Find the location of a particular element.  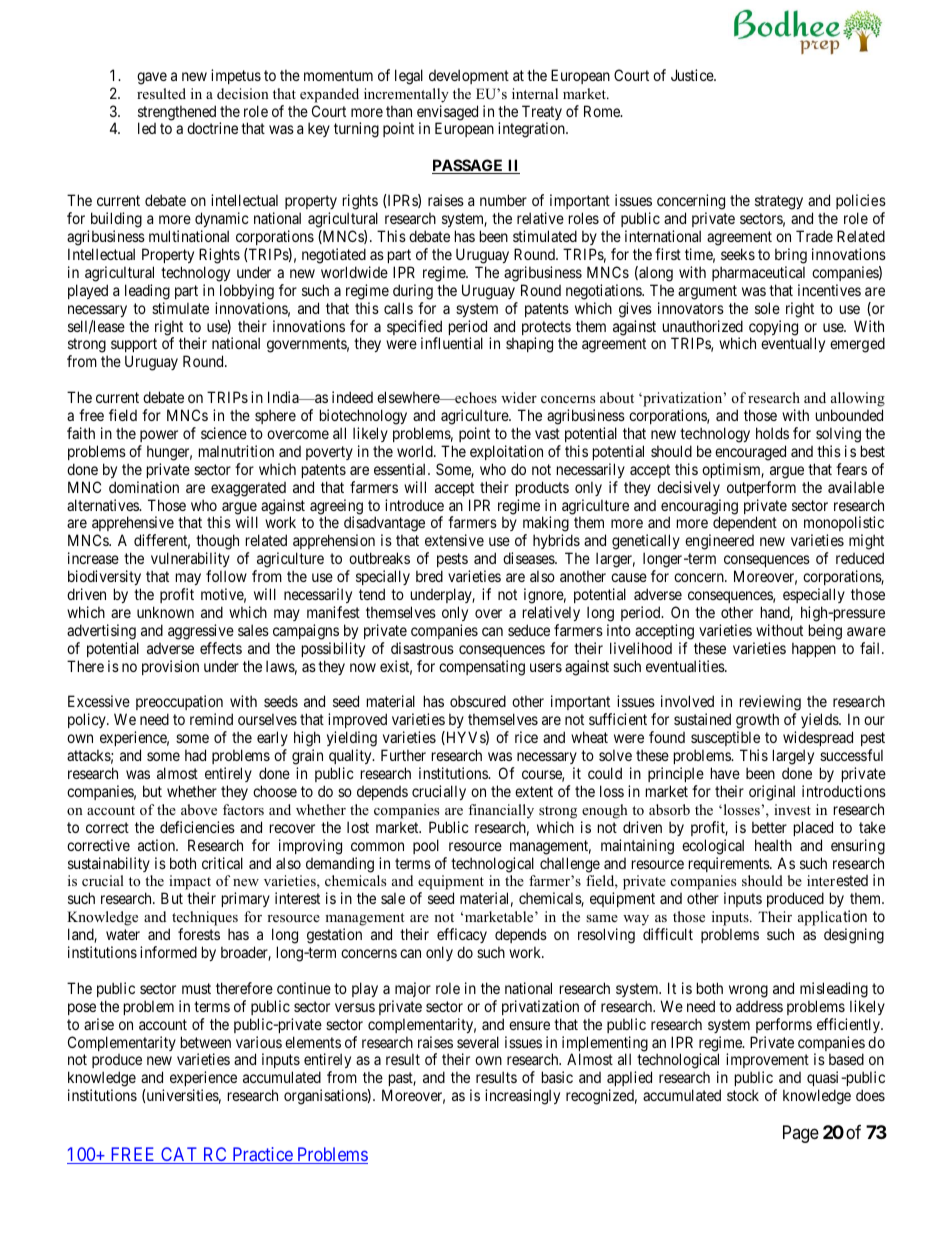

unknown is located at coordinates (165, 612).
